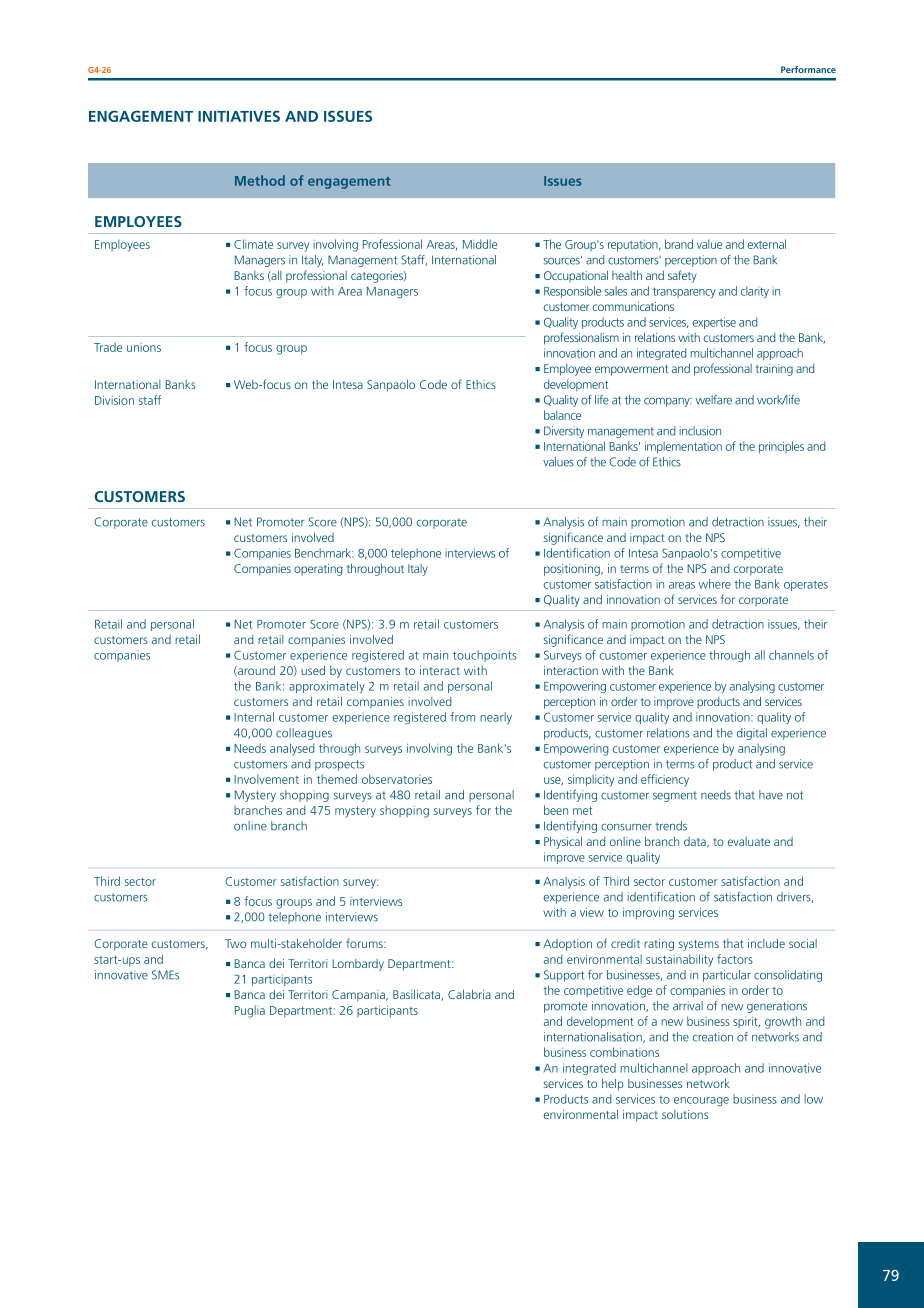  What do you see at coordinates (397, 779) in the screenshot?
I see `observatories` at bounding box center [397, 779].
